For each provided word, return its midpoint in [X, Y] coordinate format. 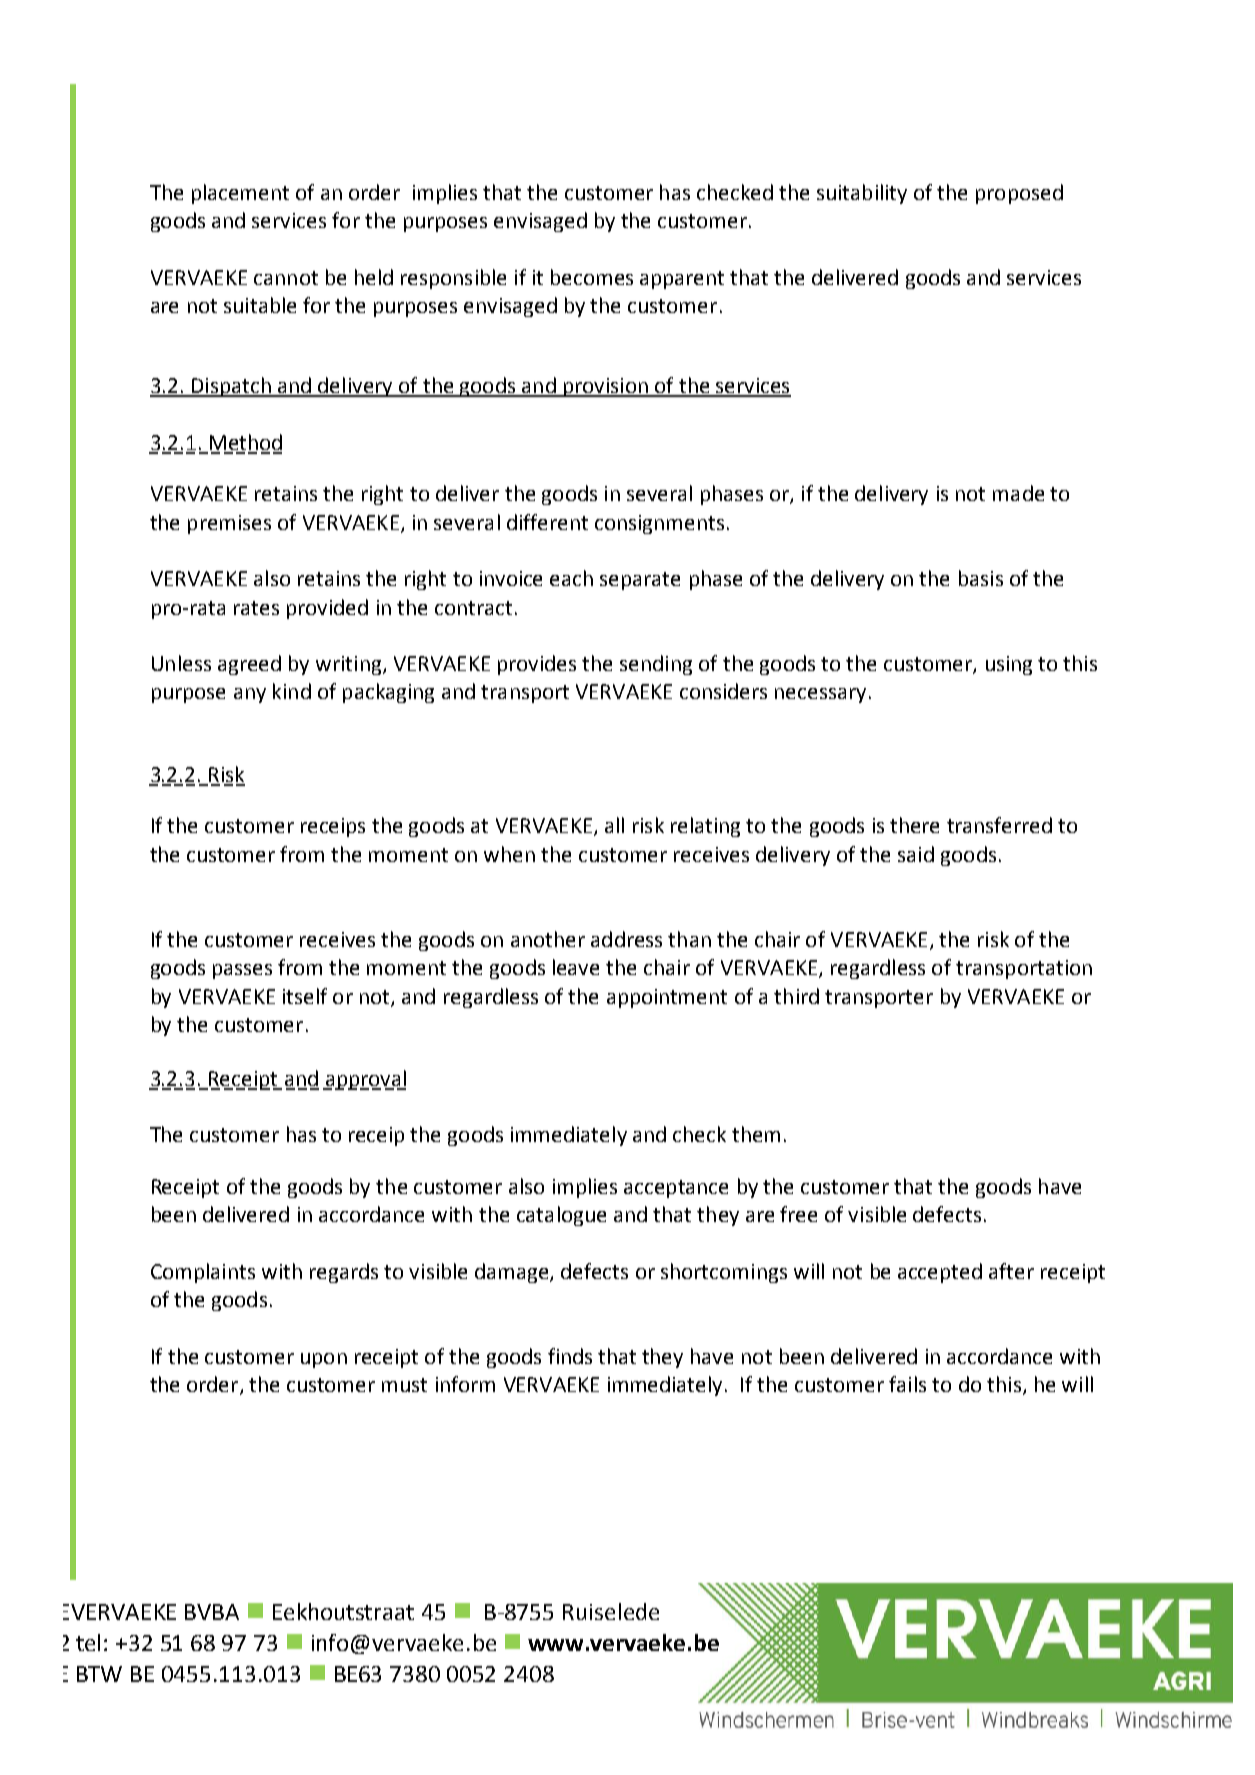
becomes [592, 277]
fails [907, 1384]
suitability [862, 194]
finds [570, 1356]
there [914, 825]
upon [324, 1360]
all [614, 825]
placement [240, 194]
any [250, 695]
